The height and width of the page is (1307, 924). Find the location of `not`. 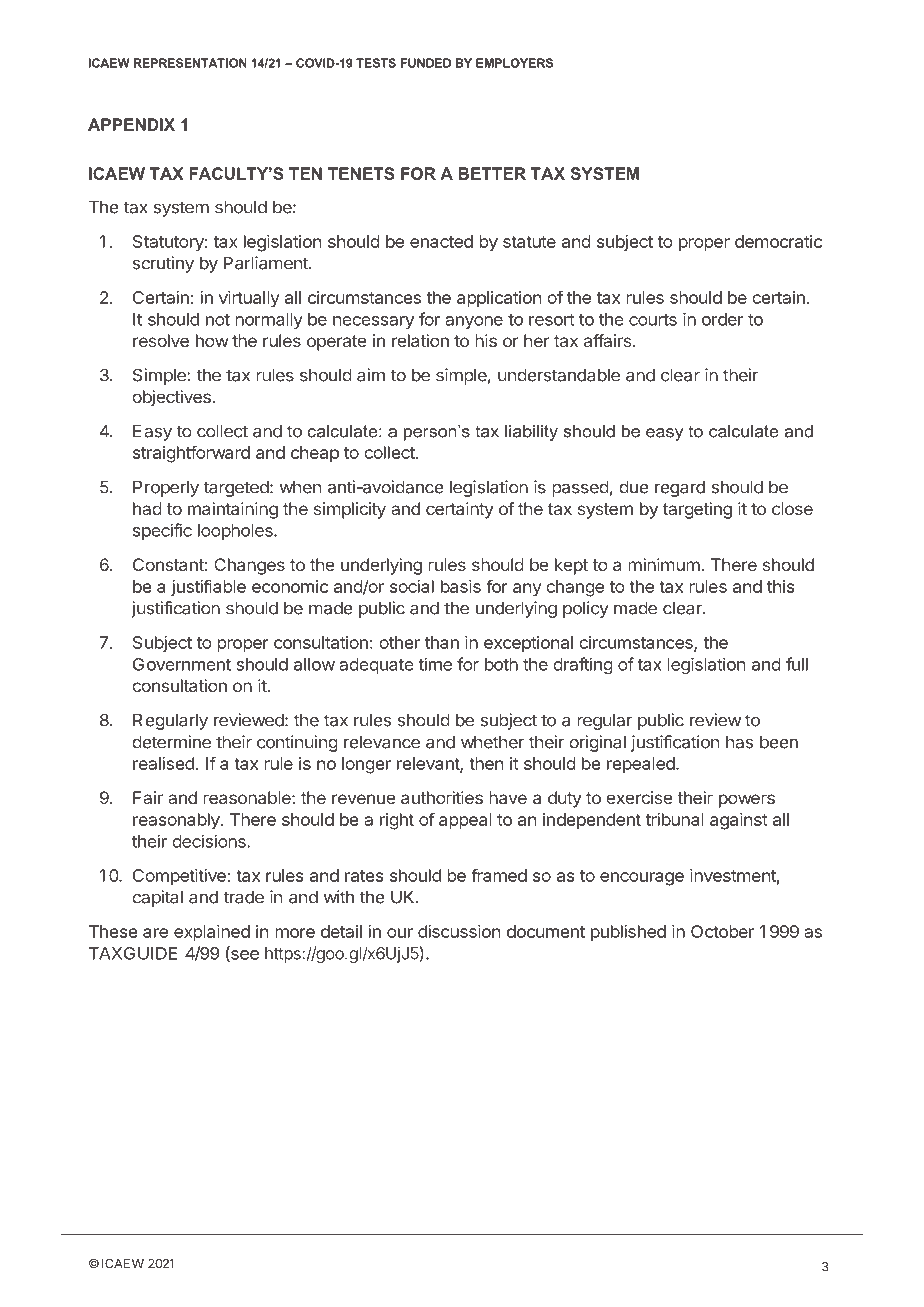

not is located at coordinates (218, 320).
